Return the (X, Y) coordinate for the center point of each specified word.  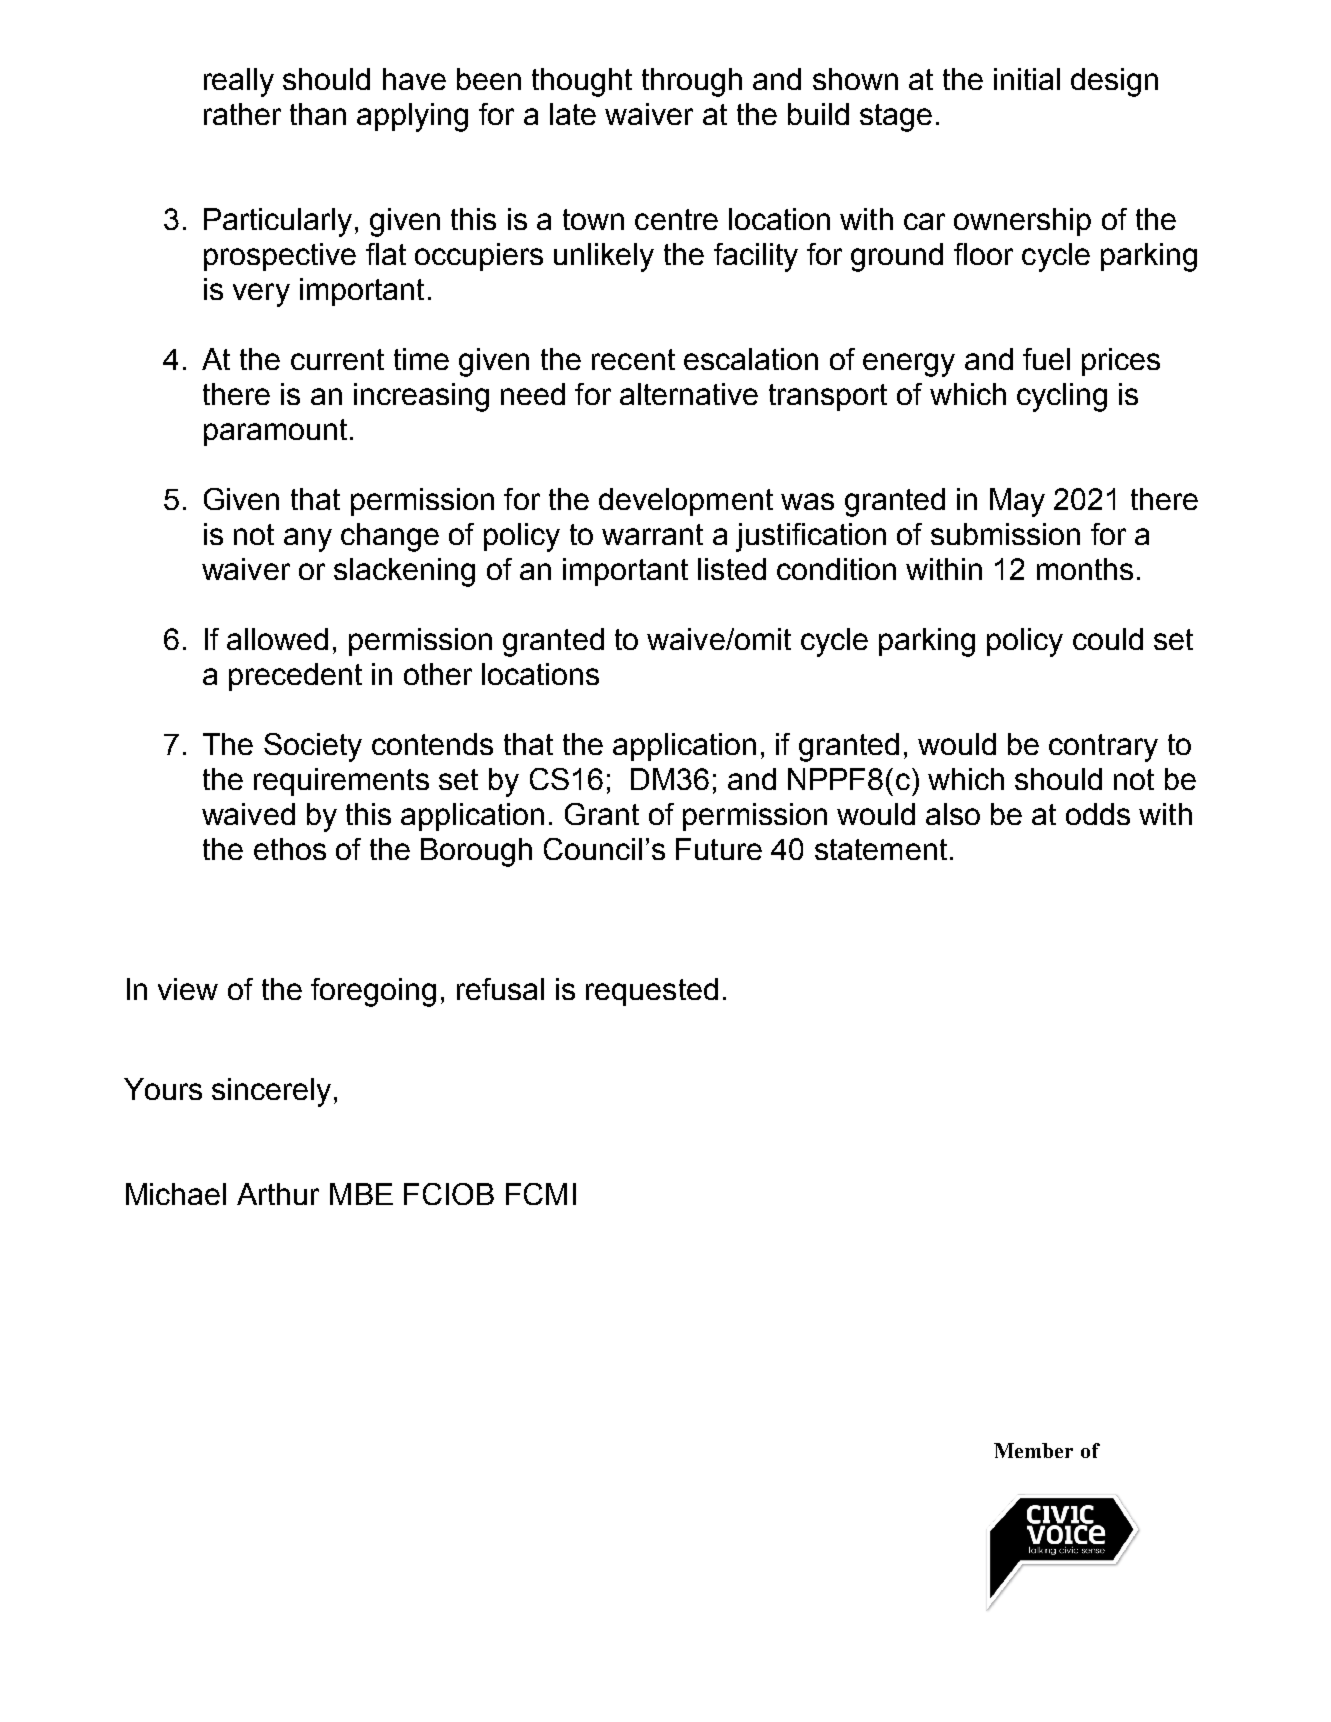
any (308, 540)
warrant (652, 534)
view (188, 989)
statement (881, 849)
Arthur (278, 1194)
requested (652, 992)
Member (1033, 1450)
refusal (500, 989)
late (573, 114)
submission (1005, 534)
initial (1027, 79)
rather (242, 114)
